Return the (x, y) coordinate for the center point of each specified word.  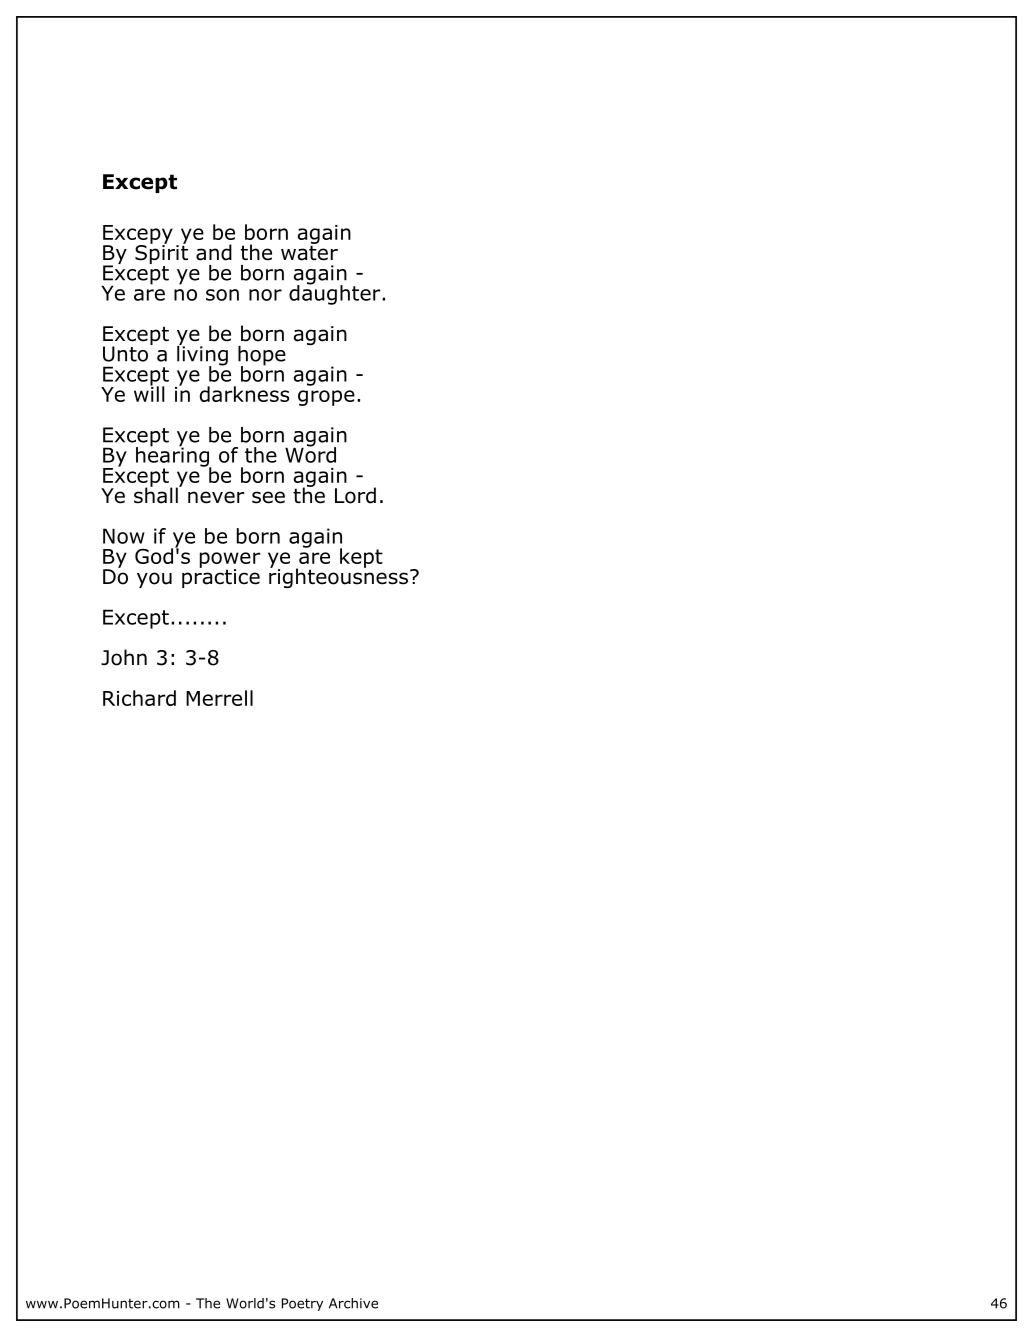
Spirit (161, 253)
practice (221, 577)
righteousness (338, 577)
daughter (336, 293)
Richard (139, 698)
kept (361, 558)
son (222, 295)
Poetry (302, 1304)
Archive (353, 1303)
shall (157, 494)
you (154, 580)
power (230, 561)
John (124, 657)
